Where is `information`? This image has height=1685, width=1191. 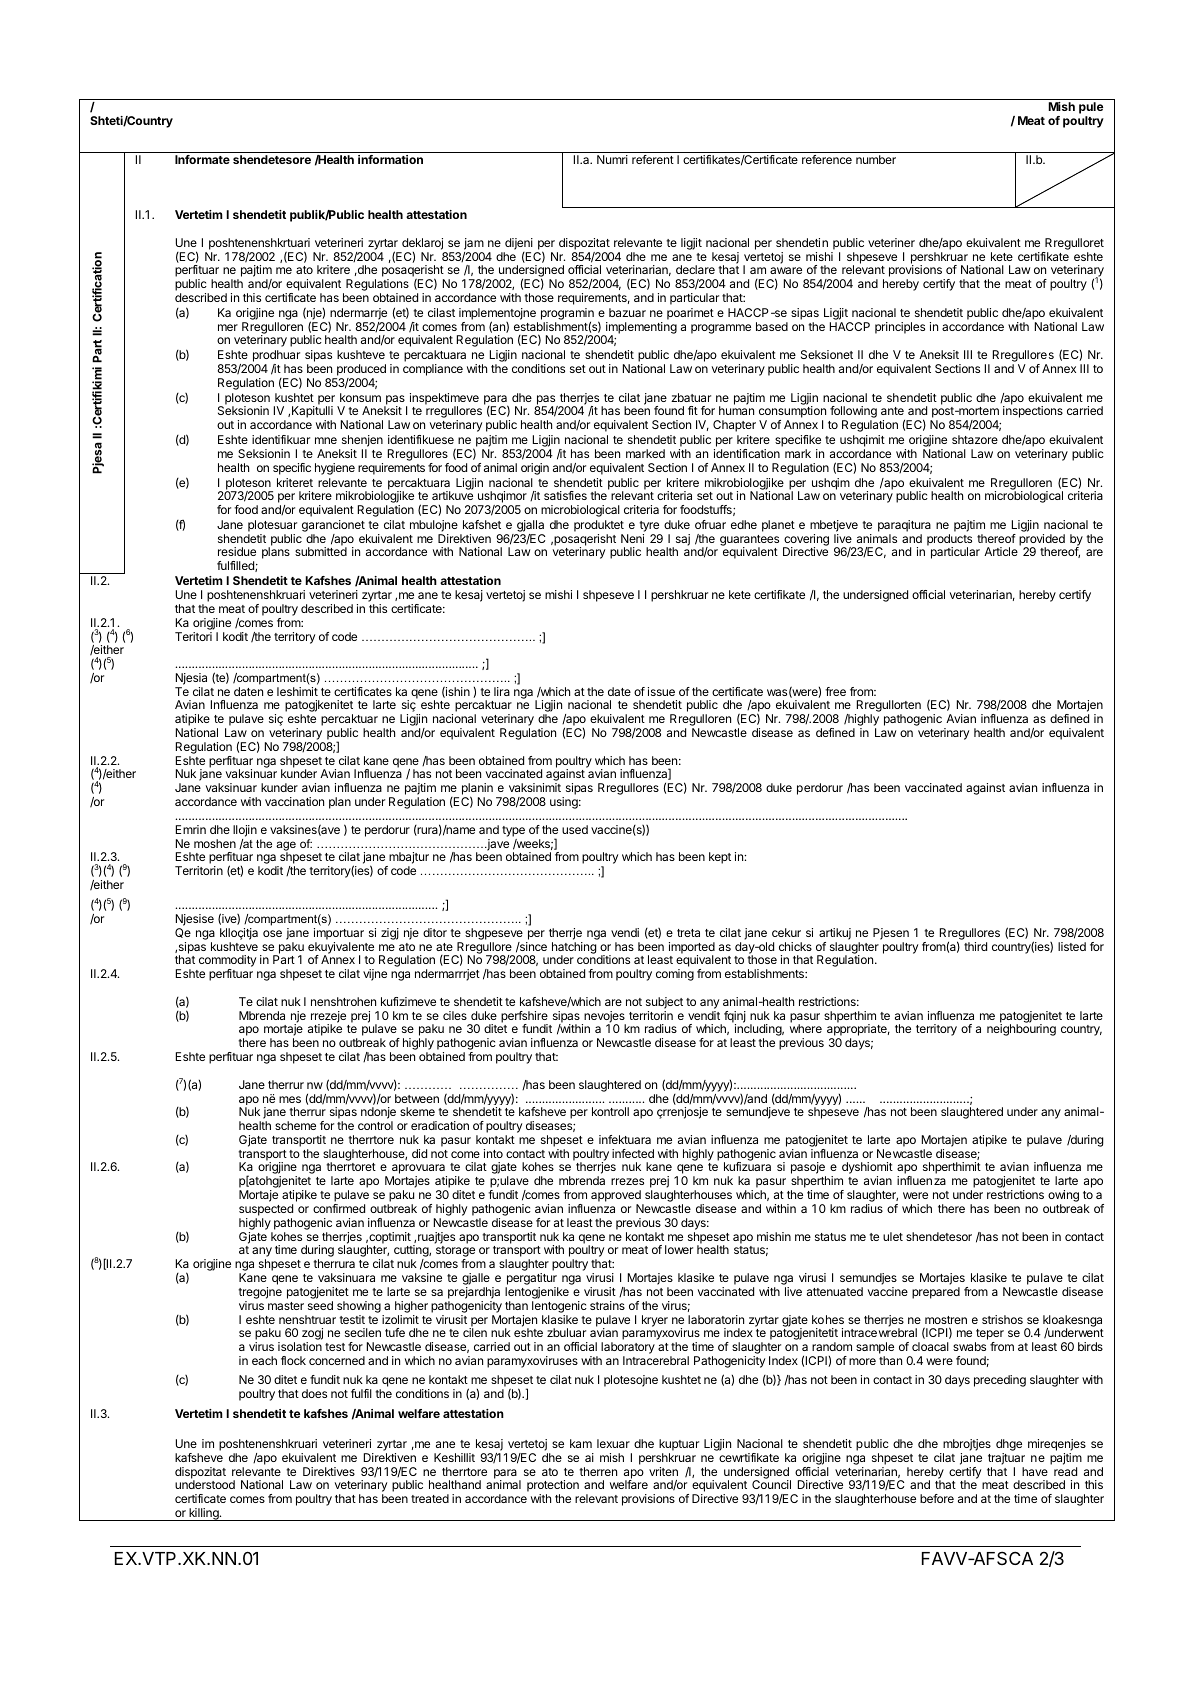
information is located at coordinates (390, 159).
